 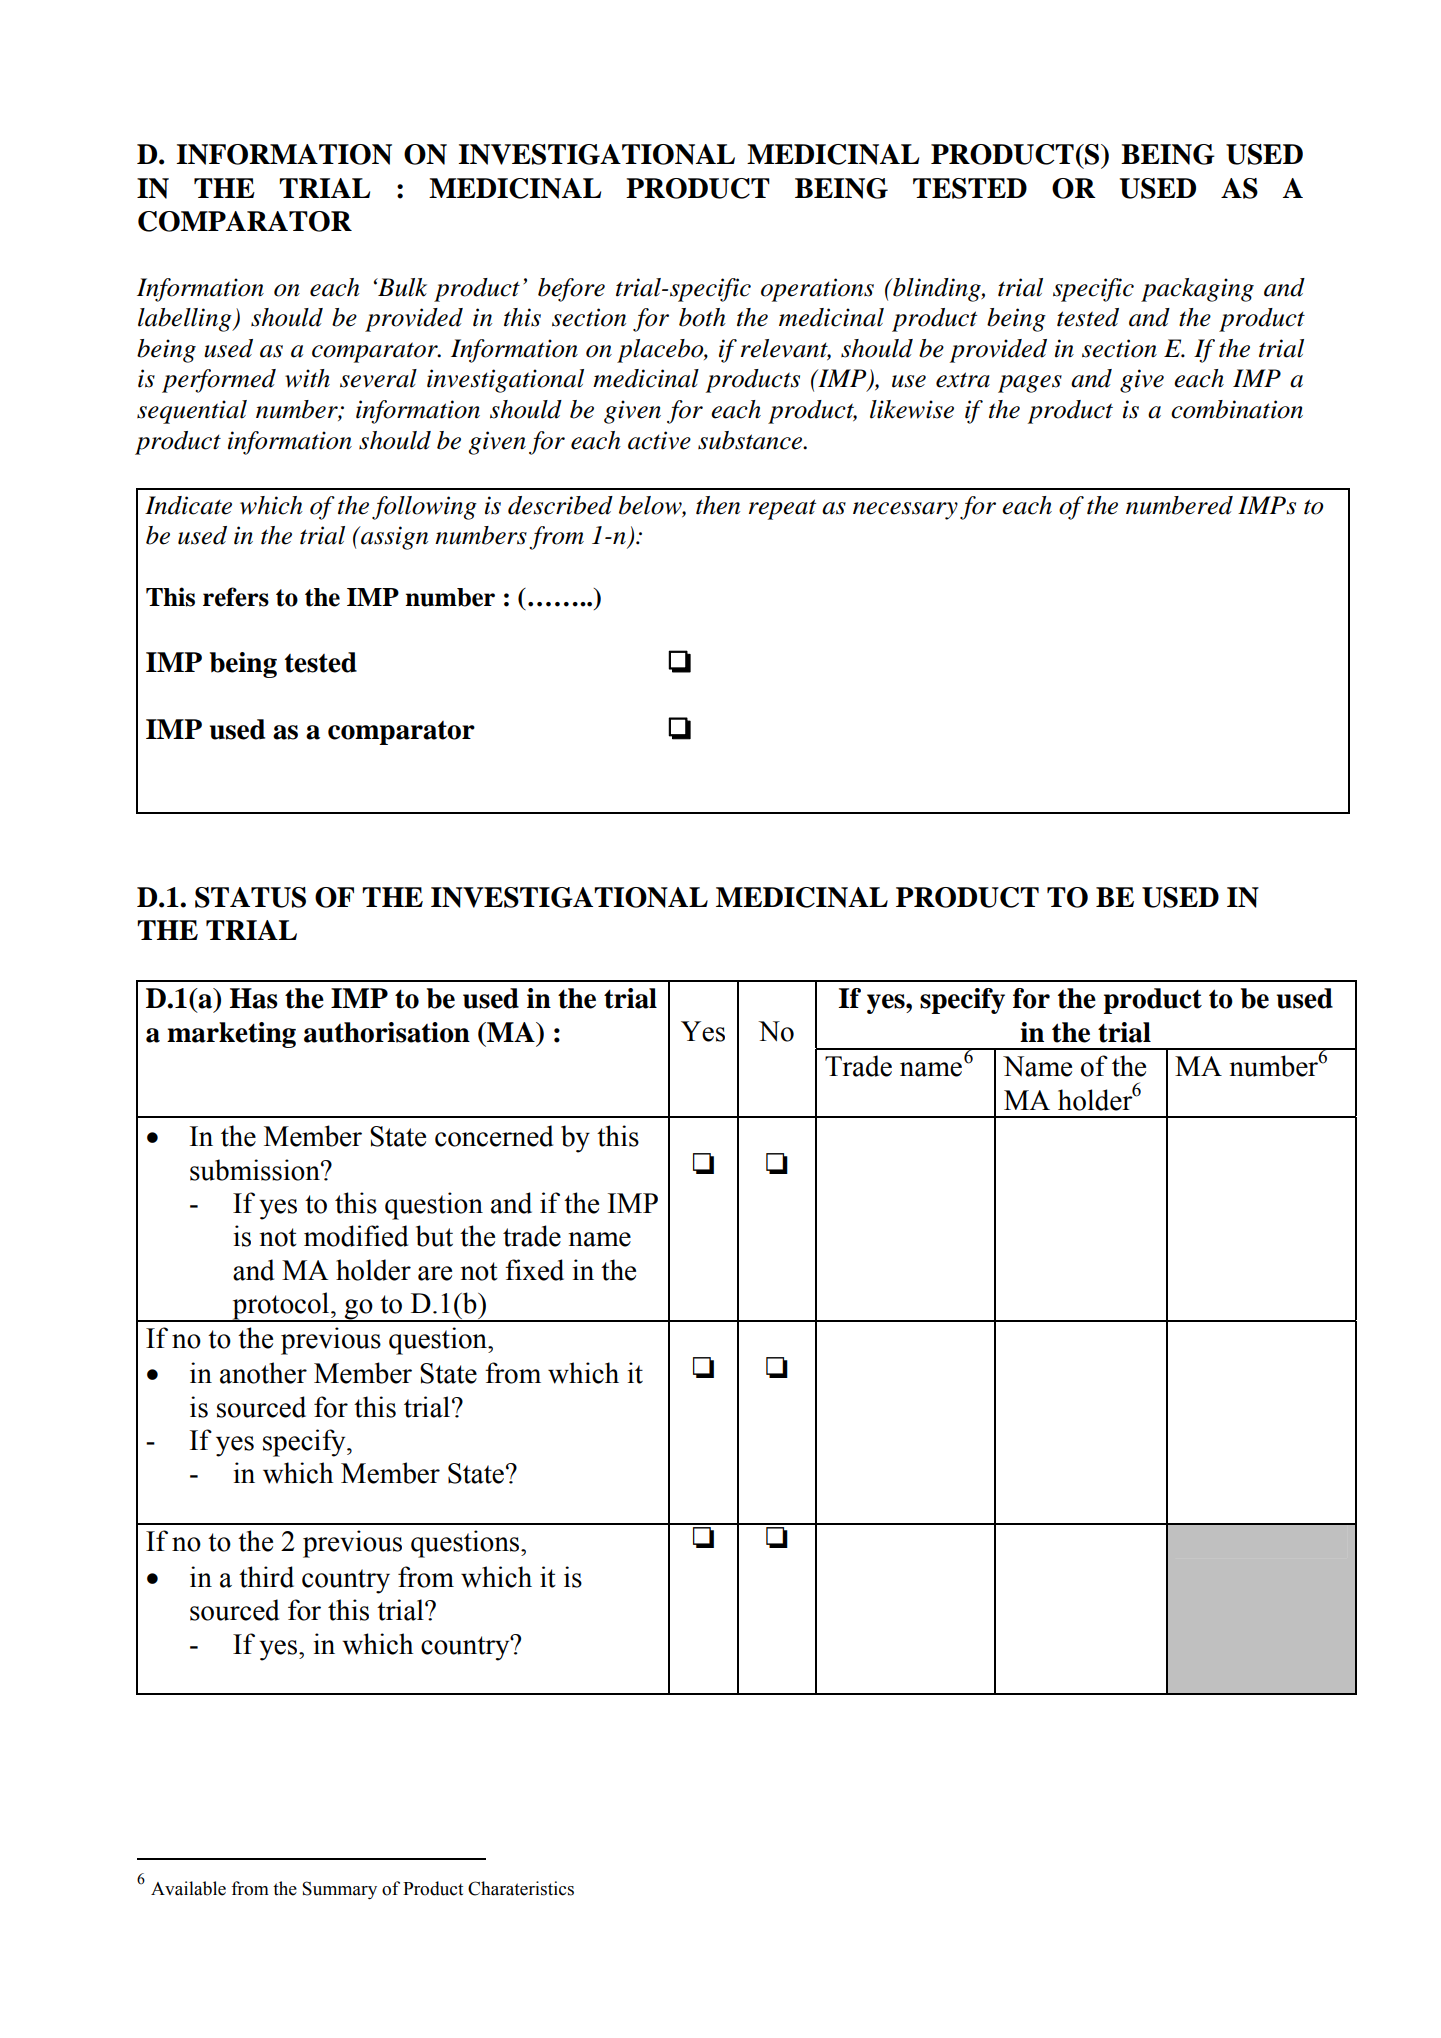 What do you see at coordinates (494, 1136) in the screenshot?
I see `concerned` at bounding box center [494, 1136].
